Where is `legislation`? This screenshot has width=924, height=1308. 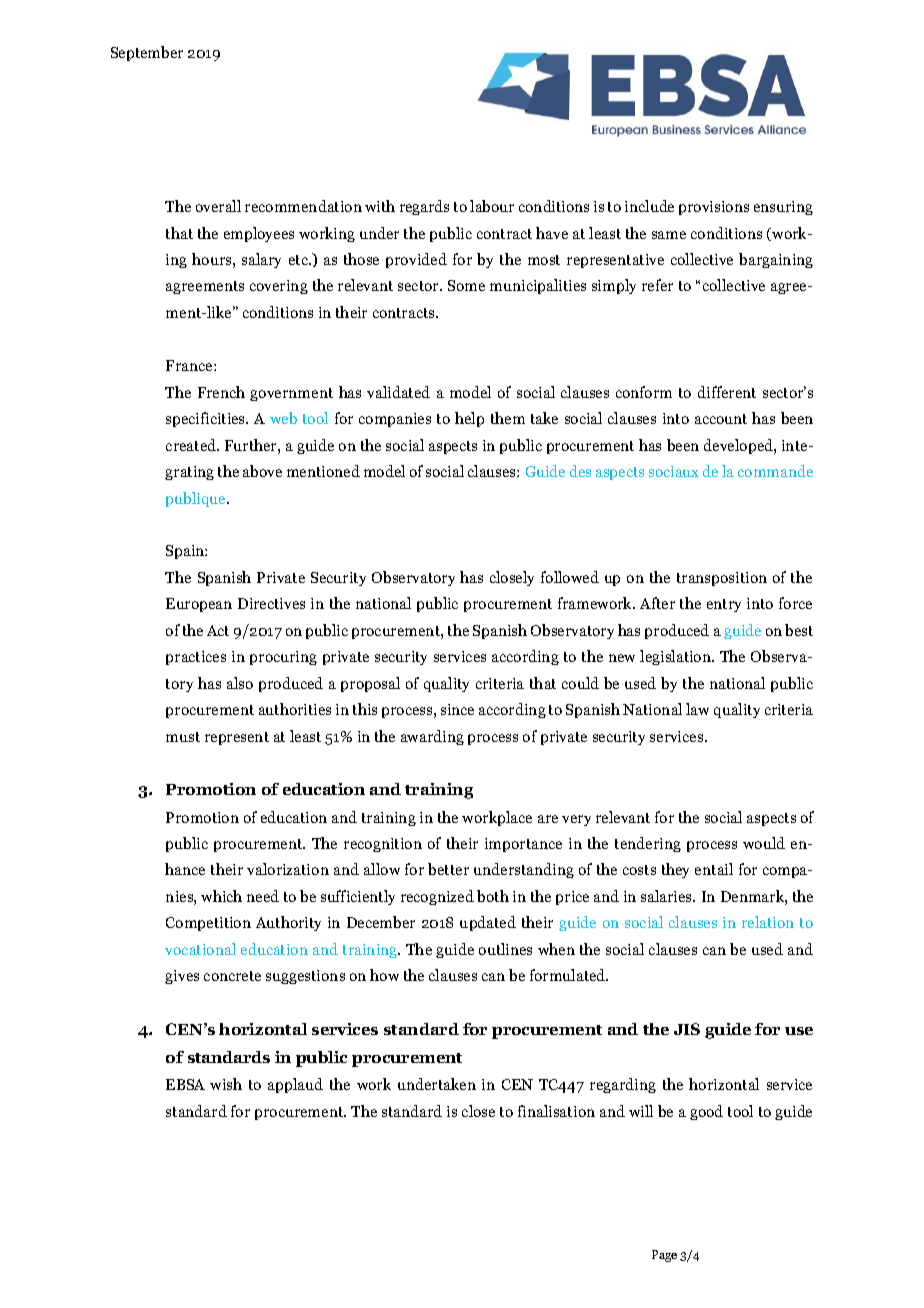
legislation is located at coordinates (677, 657).
